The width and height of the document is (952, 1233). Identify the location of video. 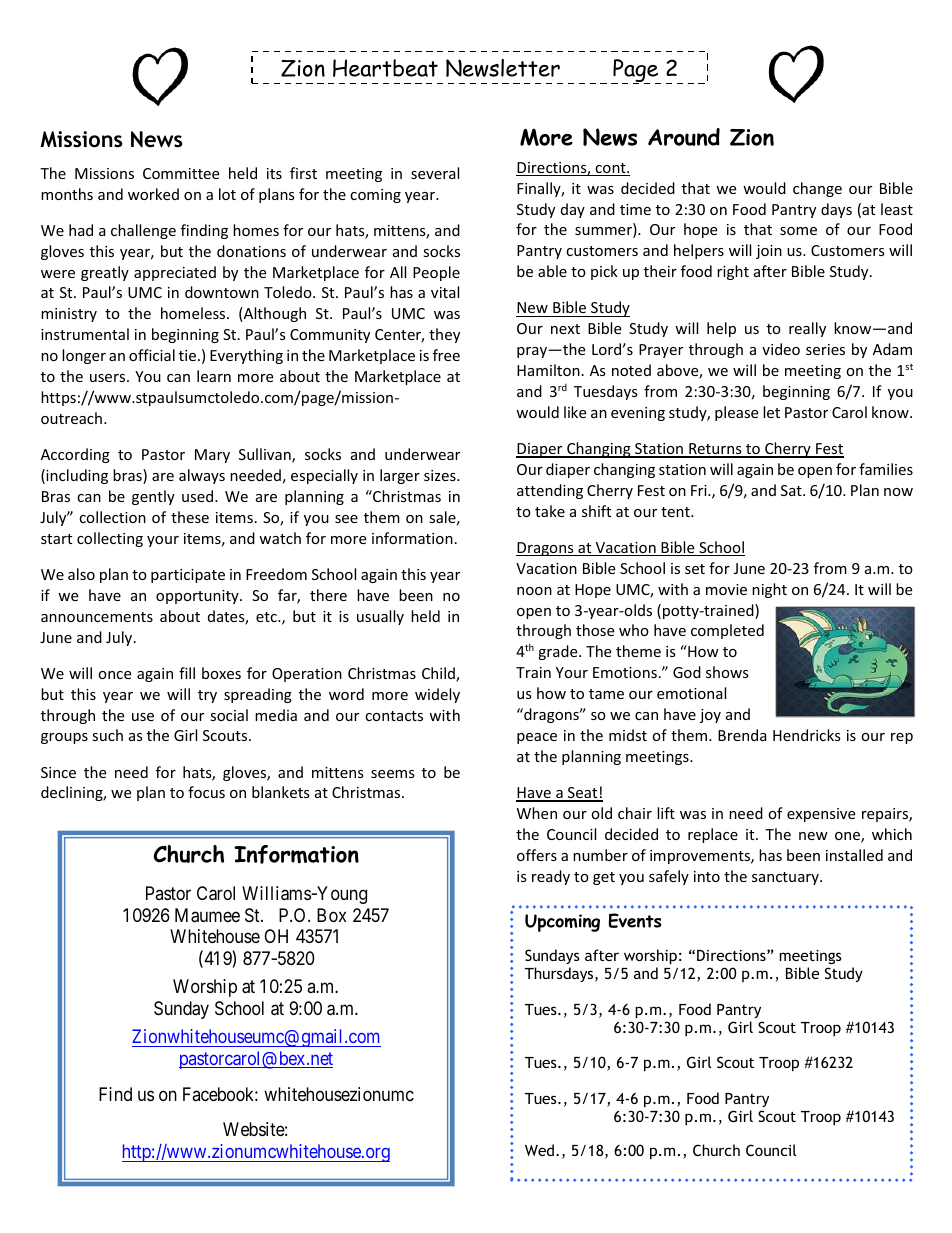
(781, 349).
